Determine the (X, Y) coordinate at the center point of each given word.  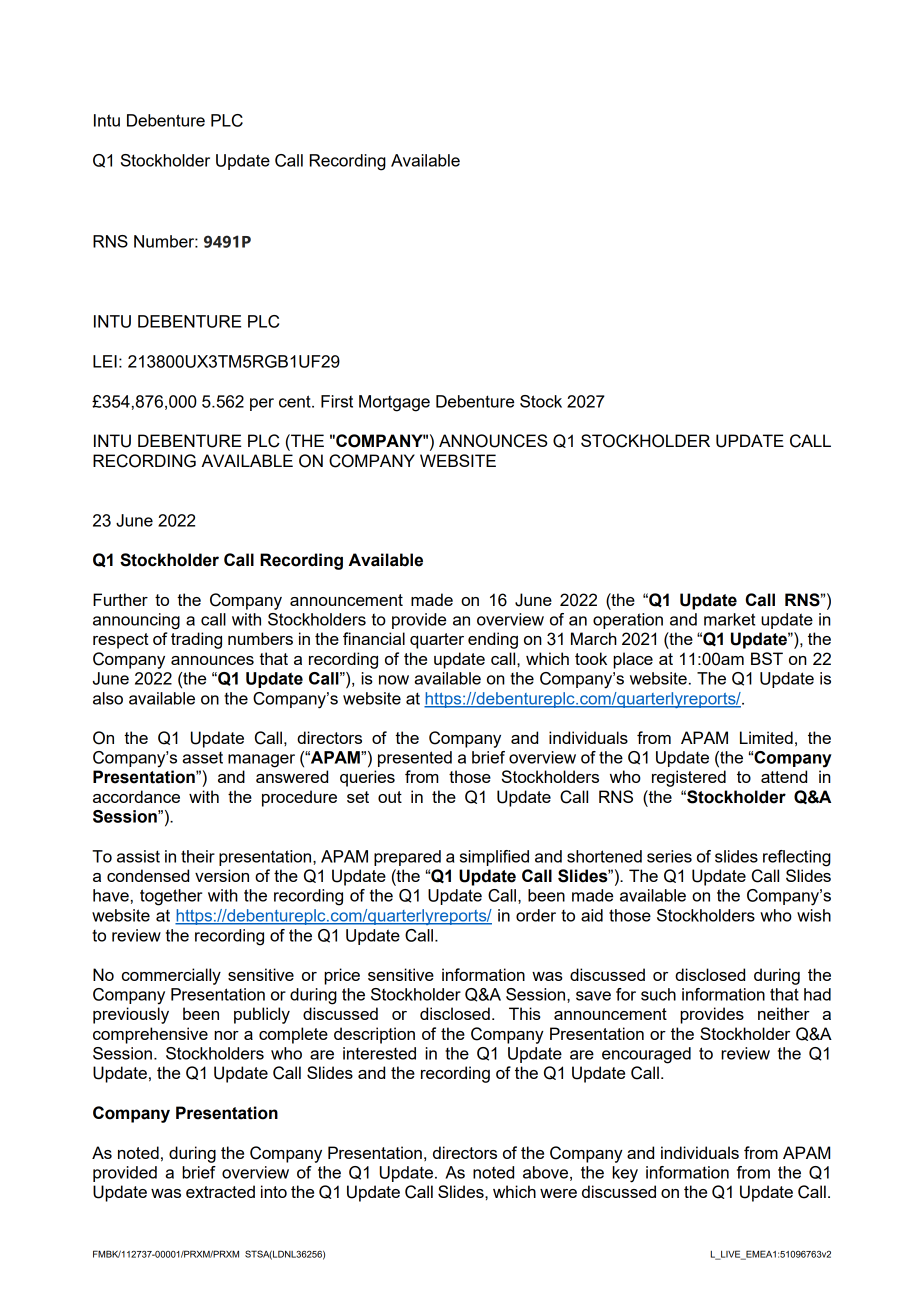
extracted (220, 1191)
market (729, 619)
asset (203, 758)
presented (415, 759)
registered (689, 778)
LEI (105, 361)
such (658, 994)
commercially (171, 976)
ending (493, 640)
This (525, 1013)
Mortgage (394, 403)
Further (120, 599)
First (337, 401)
